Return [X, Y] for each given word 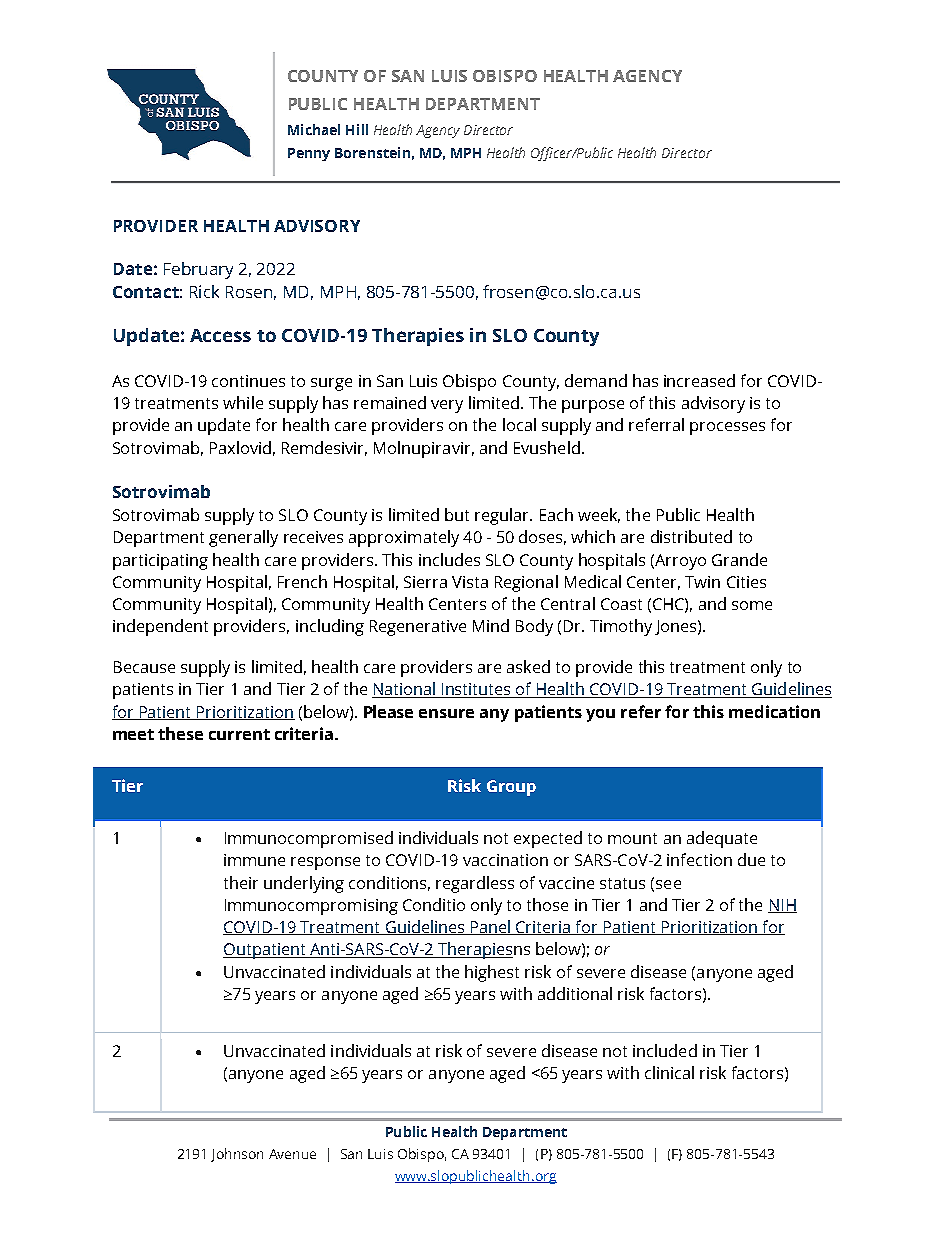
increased [699, 380]
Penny [309, 154]
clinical [669, 1072]
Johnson [237, 1155]
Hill [357, 129]
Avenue [292, 1154]
